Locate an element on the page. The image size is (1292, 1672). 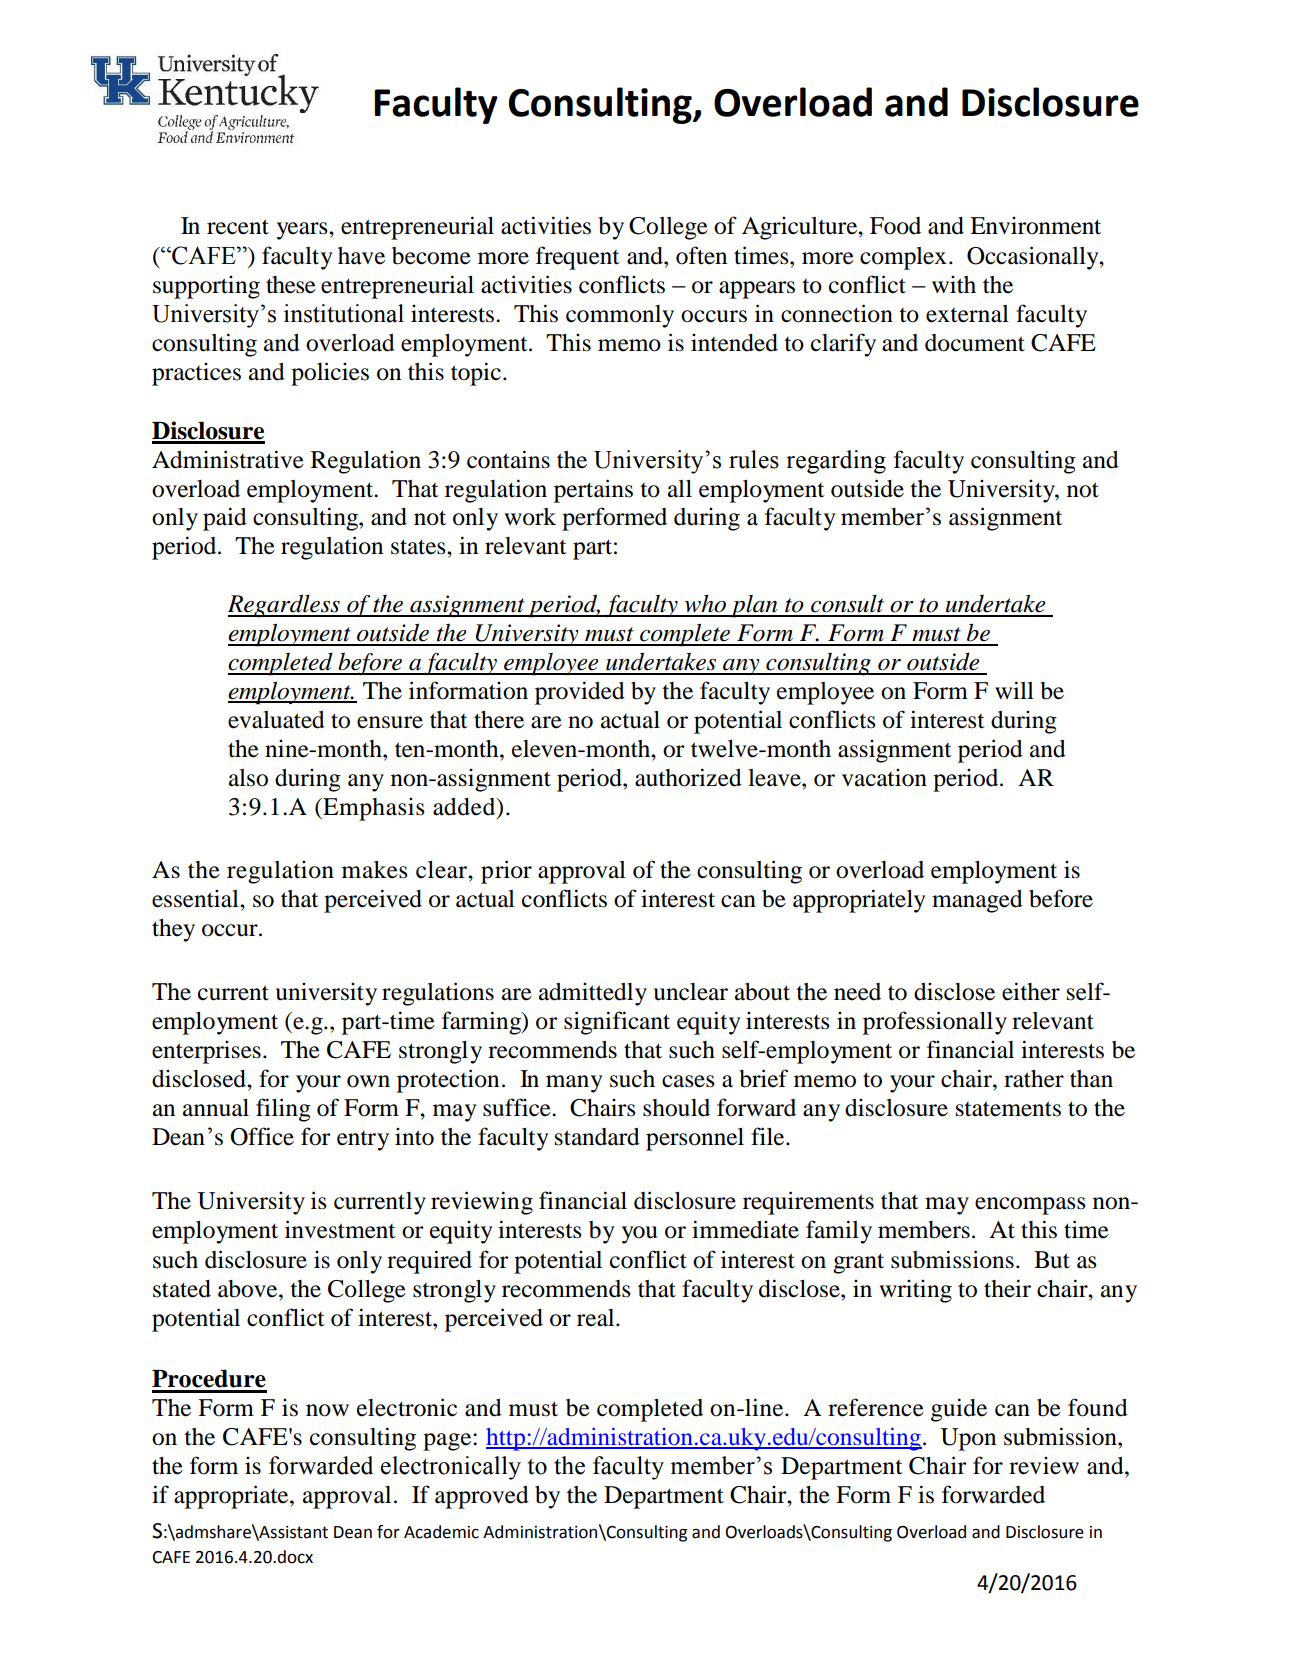
enterprises is located at coordinates (206, 1052).
